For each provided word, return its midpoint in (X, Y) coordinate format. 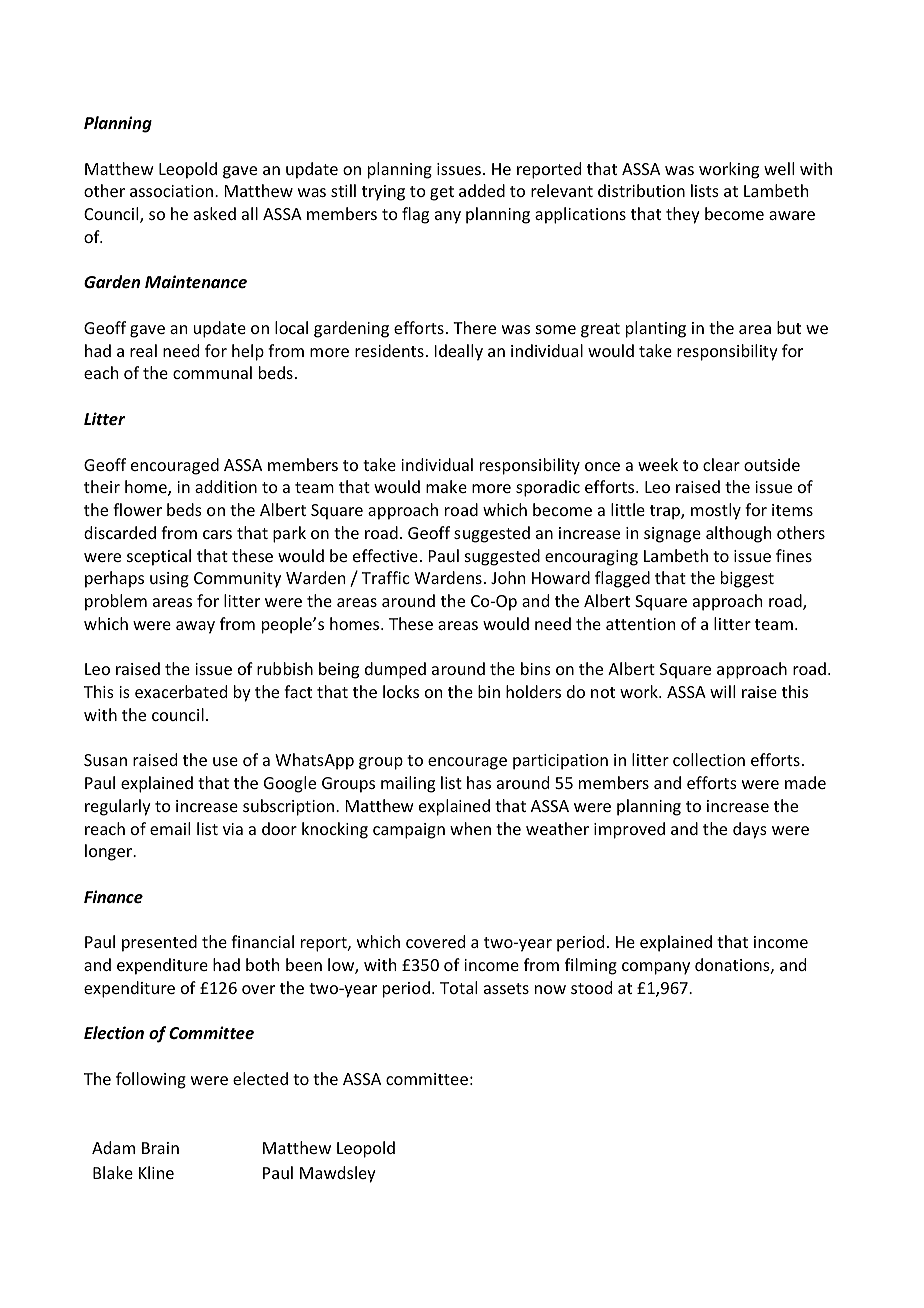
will (722, 691)
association (173, 191)
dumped (395, 670)
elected (260, 1078)
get (442, 193)
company (656, 968)
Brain (160, 1148)
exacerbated (181, 691)
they (683, 215)
